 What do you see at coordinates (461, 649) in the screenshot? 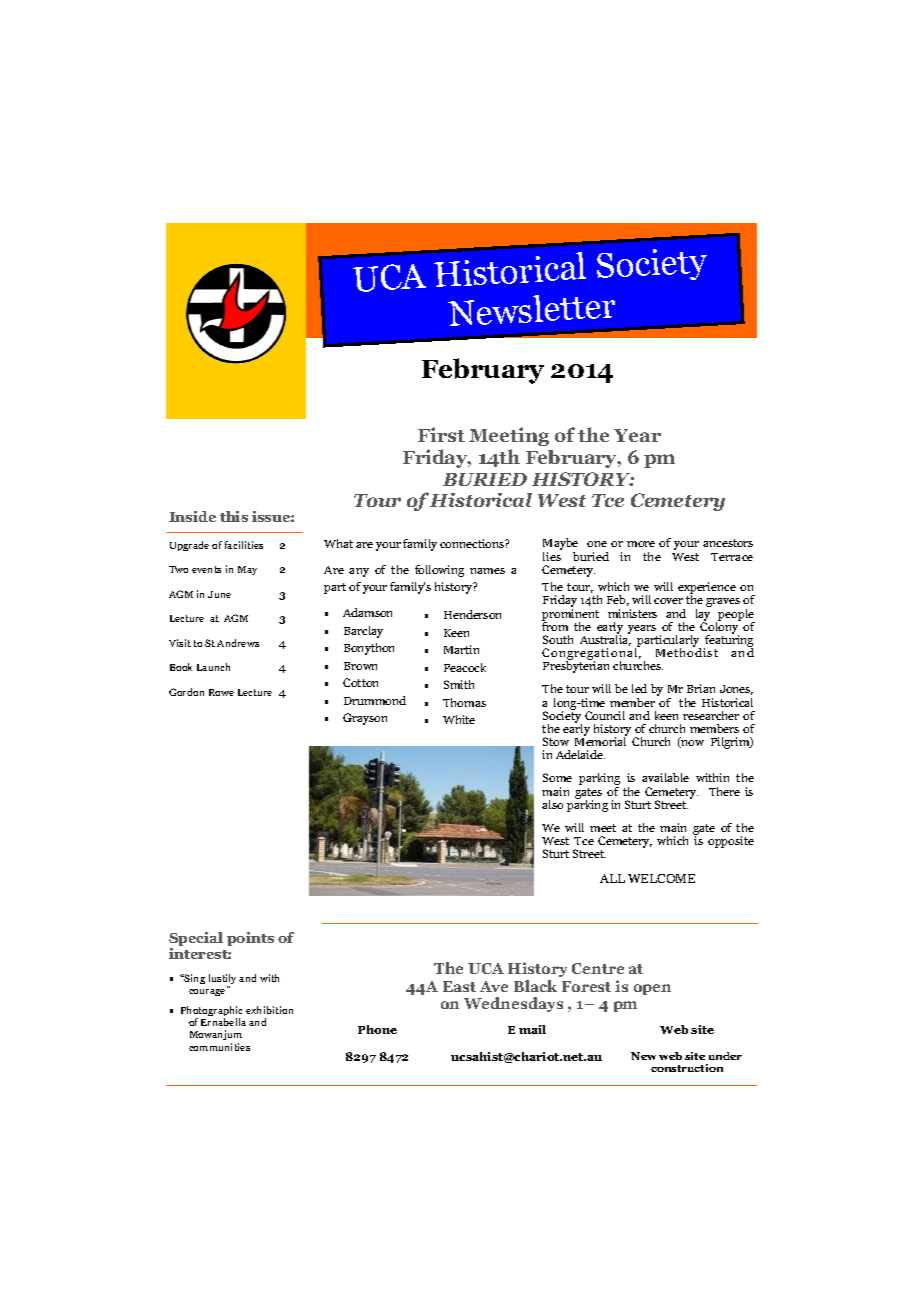
I see `Martin` at bounding box center [461, 649].
